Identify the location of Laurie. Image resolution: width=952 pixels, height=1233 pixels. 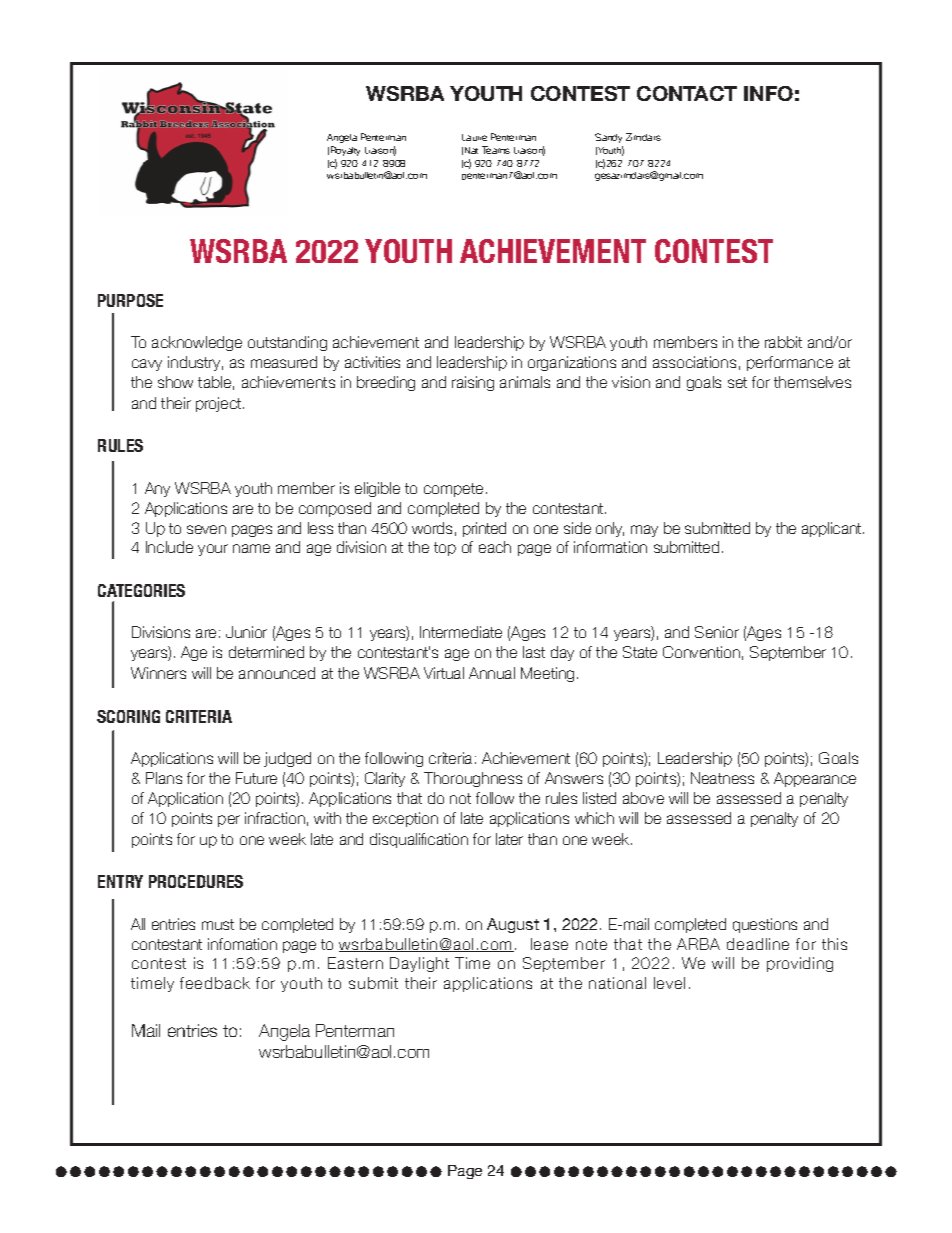
(474, 137).
